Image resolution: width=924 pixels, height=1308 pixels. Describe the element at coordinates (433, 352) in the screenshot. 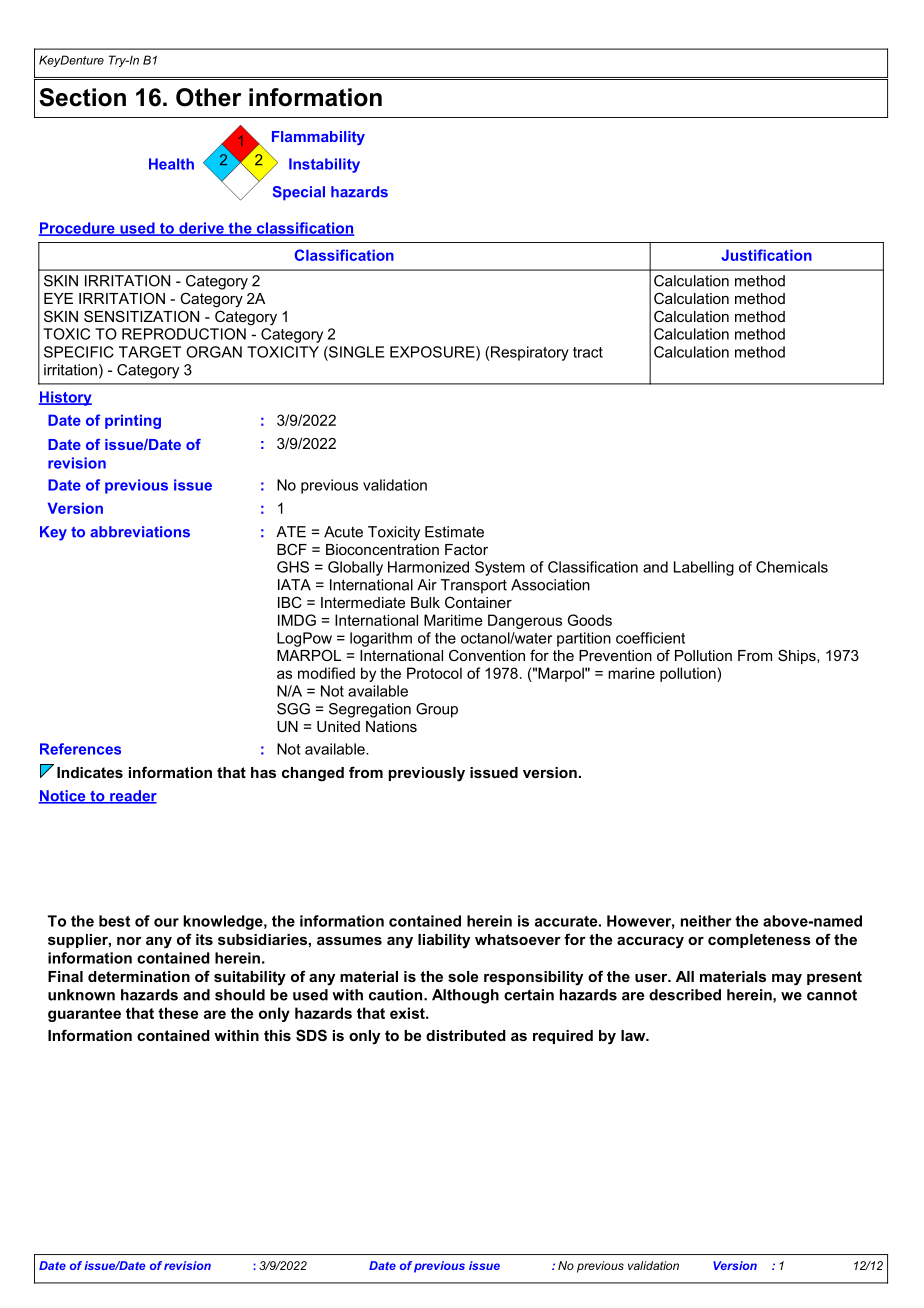

I see `EXPOSURE` at that location.
